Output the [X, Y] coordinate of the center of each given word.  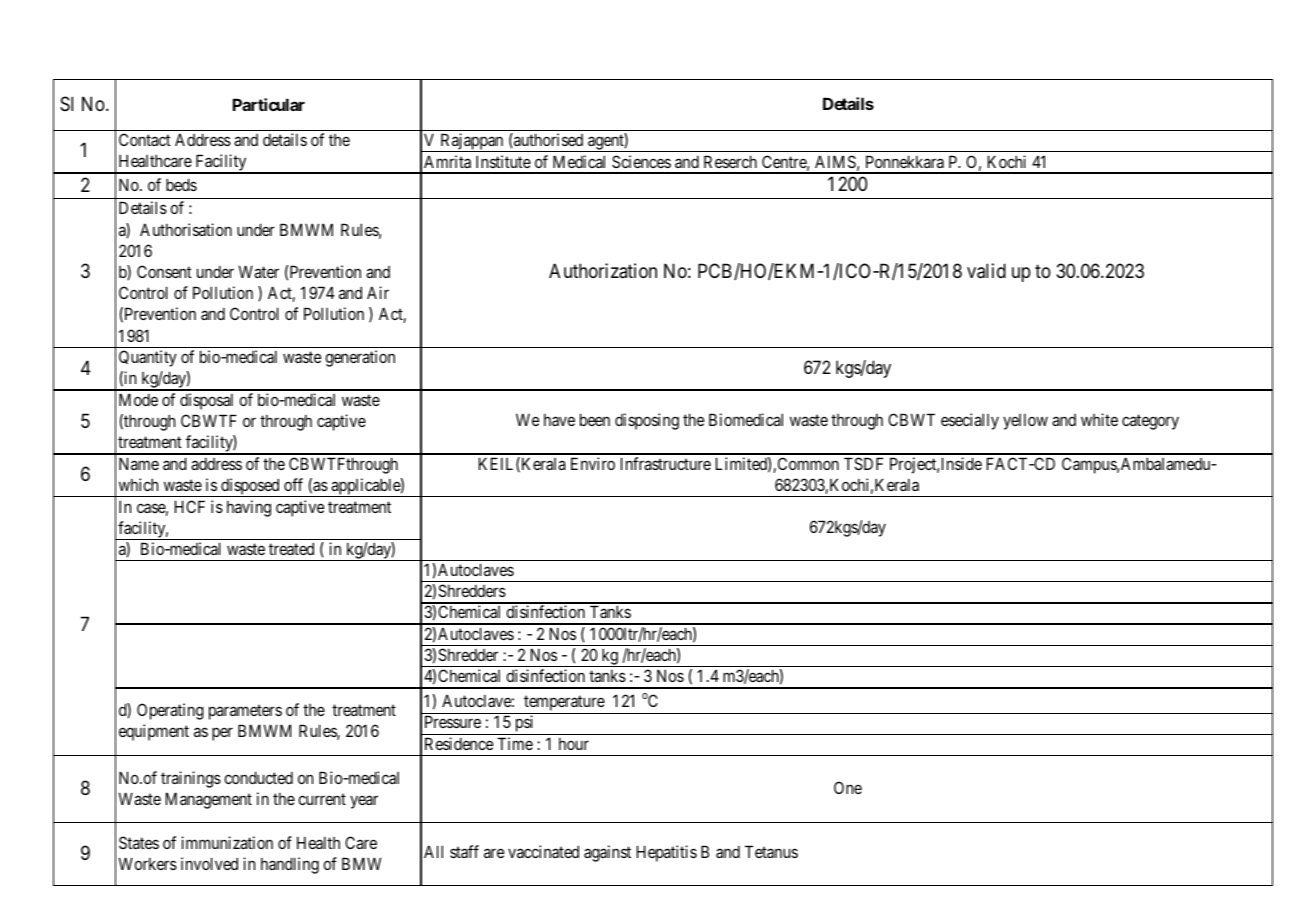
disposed [250, 487]
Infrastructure [666, 463]
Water [259, 271]
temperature [564, 704]
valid [986, 271]
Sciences [641, 161]
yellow [1025, 422]
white [1099, 419]
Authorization [603, 271]
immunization [227, 842]
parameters [245, 712]
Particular [269, 104]
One [848, 787]
